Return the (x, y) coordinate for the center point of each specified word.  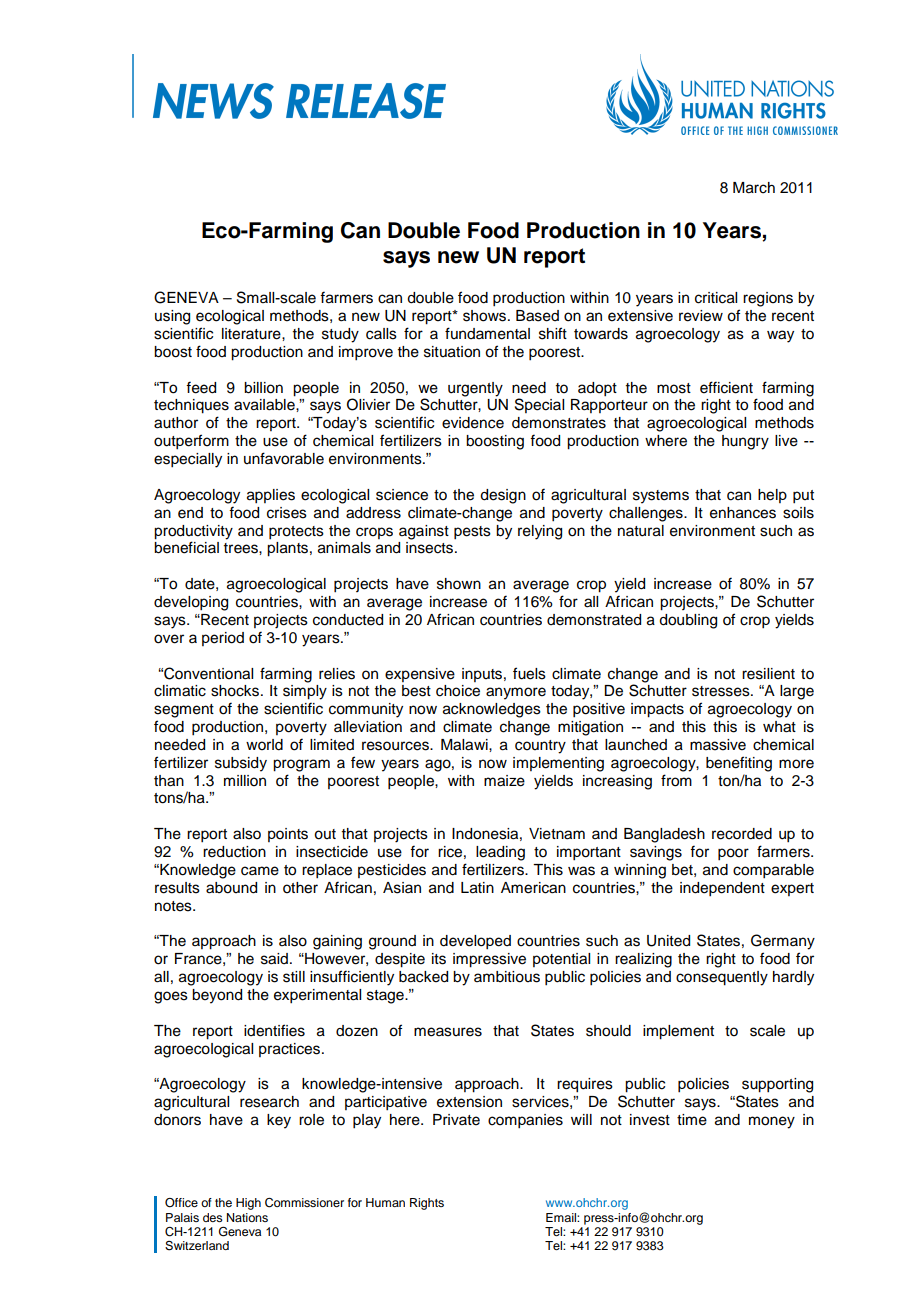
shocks (236, 691)
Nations (247, 1217)
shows (486, 316)
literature (252, 334)
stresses (722, 691)
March (754, 188)
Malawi (465, 745)
